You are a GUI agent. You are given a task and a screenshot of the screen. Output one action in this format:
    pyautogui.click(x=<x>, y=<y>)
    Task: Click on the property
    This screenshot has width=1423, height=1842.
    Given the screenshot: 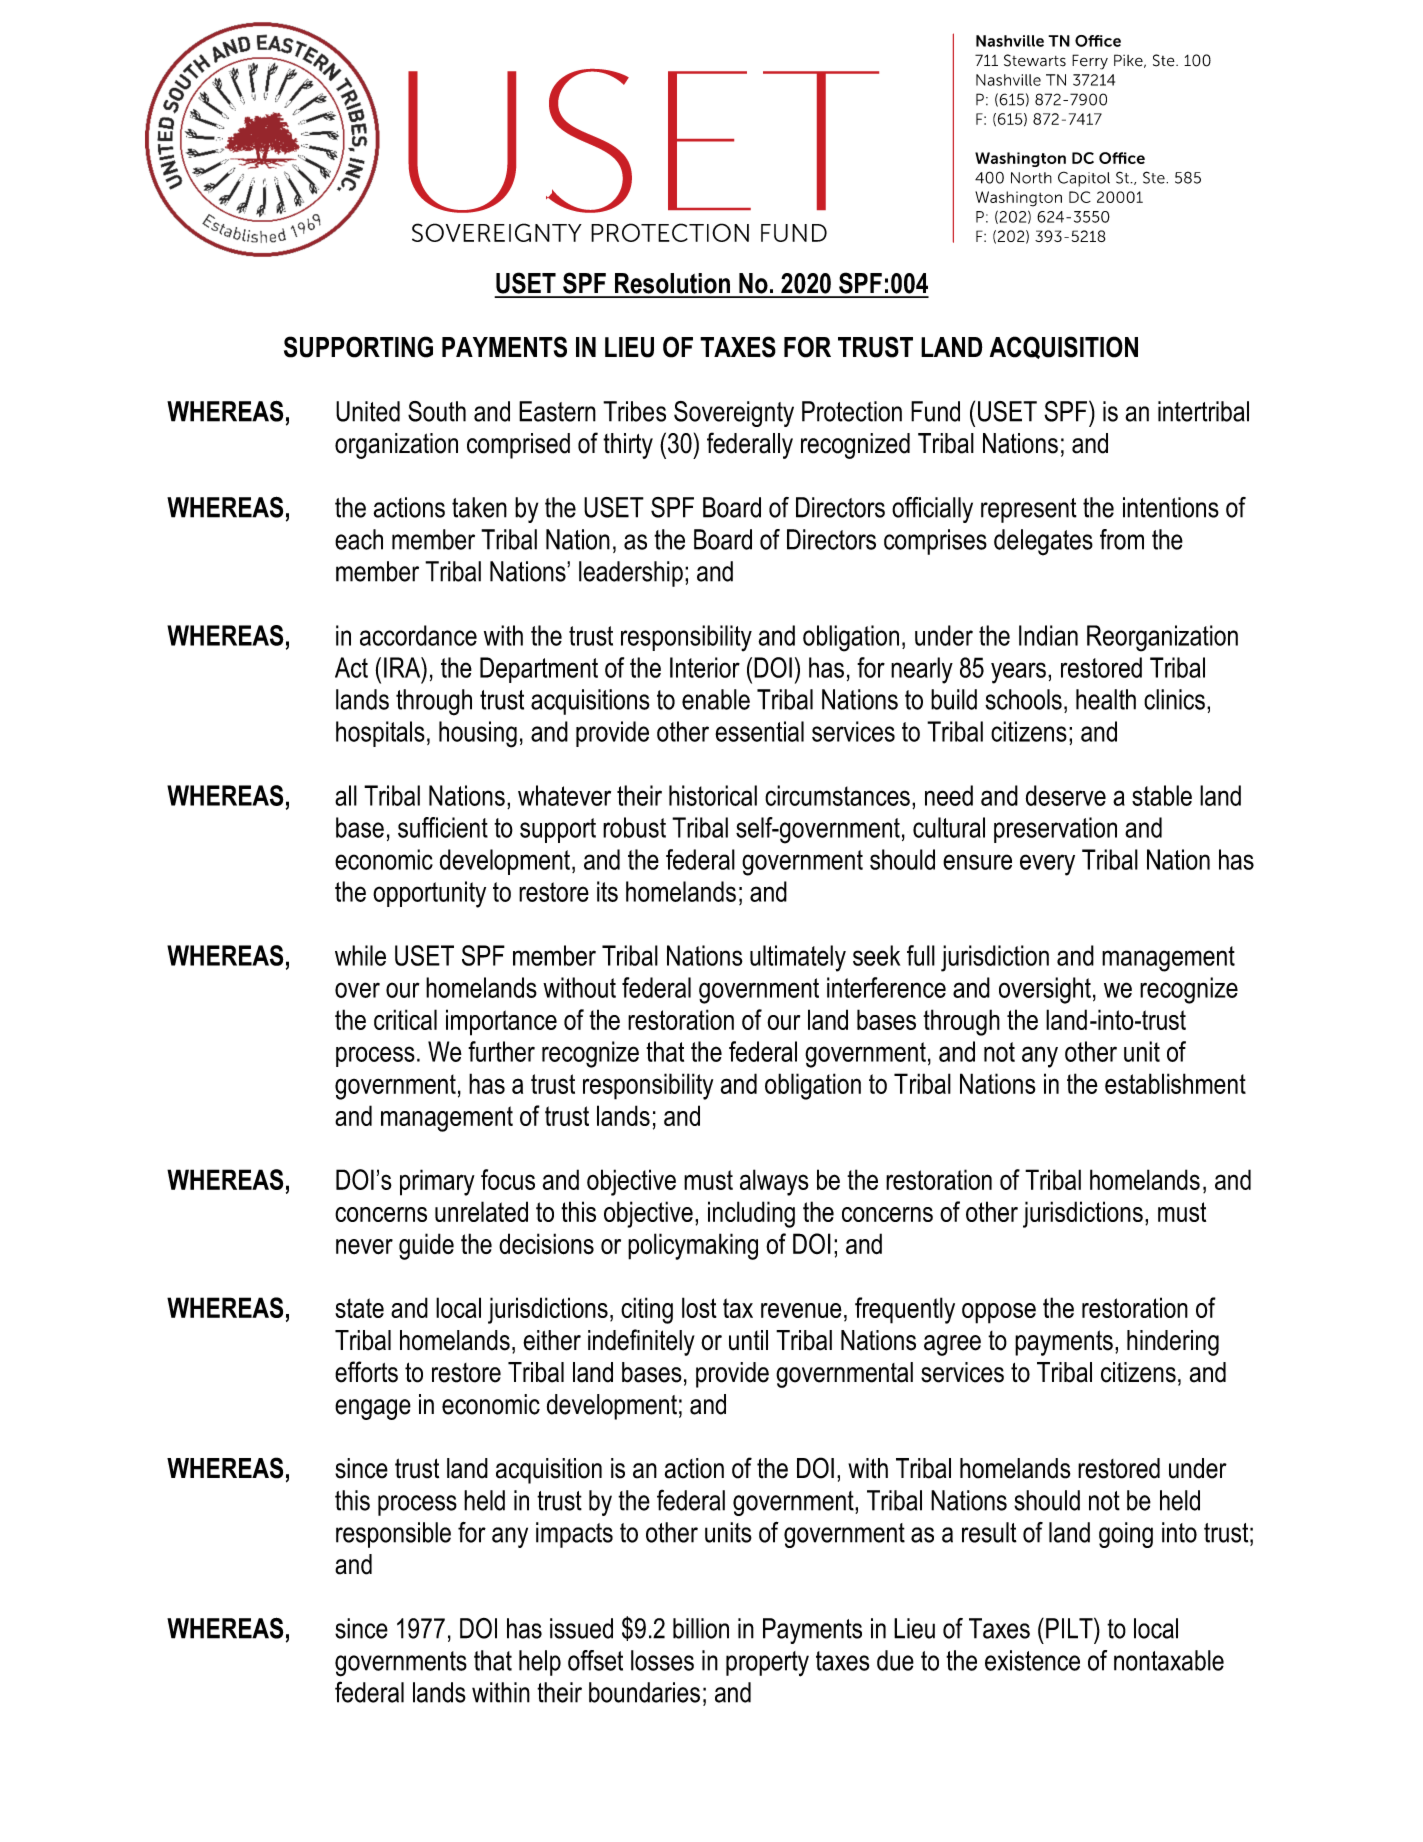 What is the action you would take?
    pyautogui.click(x=767, y=1664)
